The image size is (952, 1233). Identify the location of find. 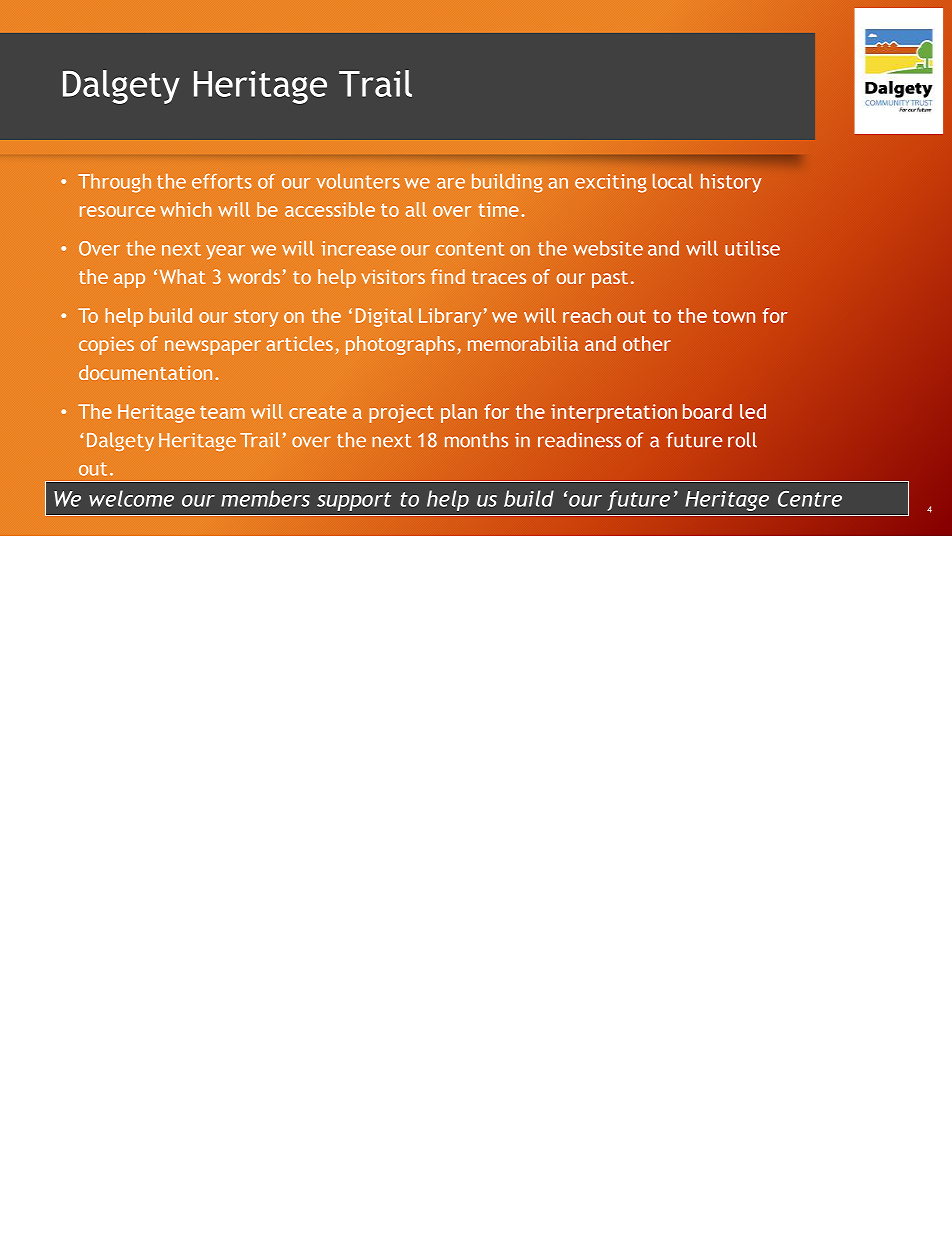
(448, 276).
